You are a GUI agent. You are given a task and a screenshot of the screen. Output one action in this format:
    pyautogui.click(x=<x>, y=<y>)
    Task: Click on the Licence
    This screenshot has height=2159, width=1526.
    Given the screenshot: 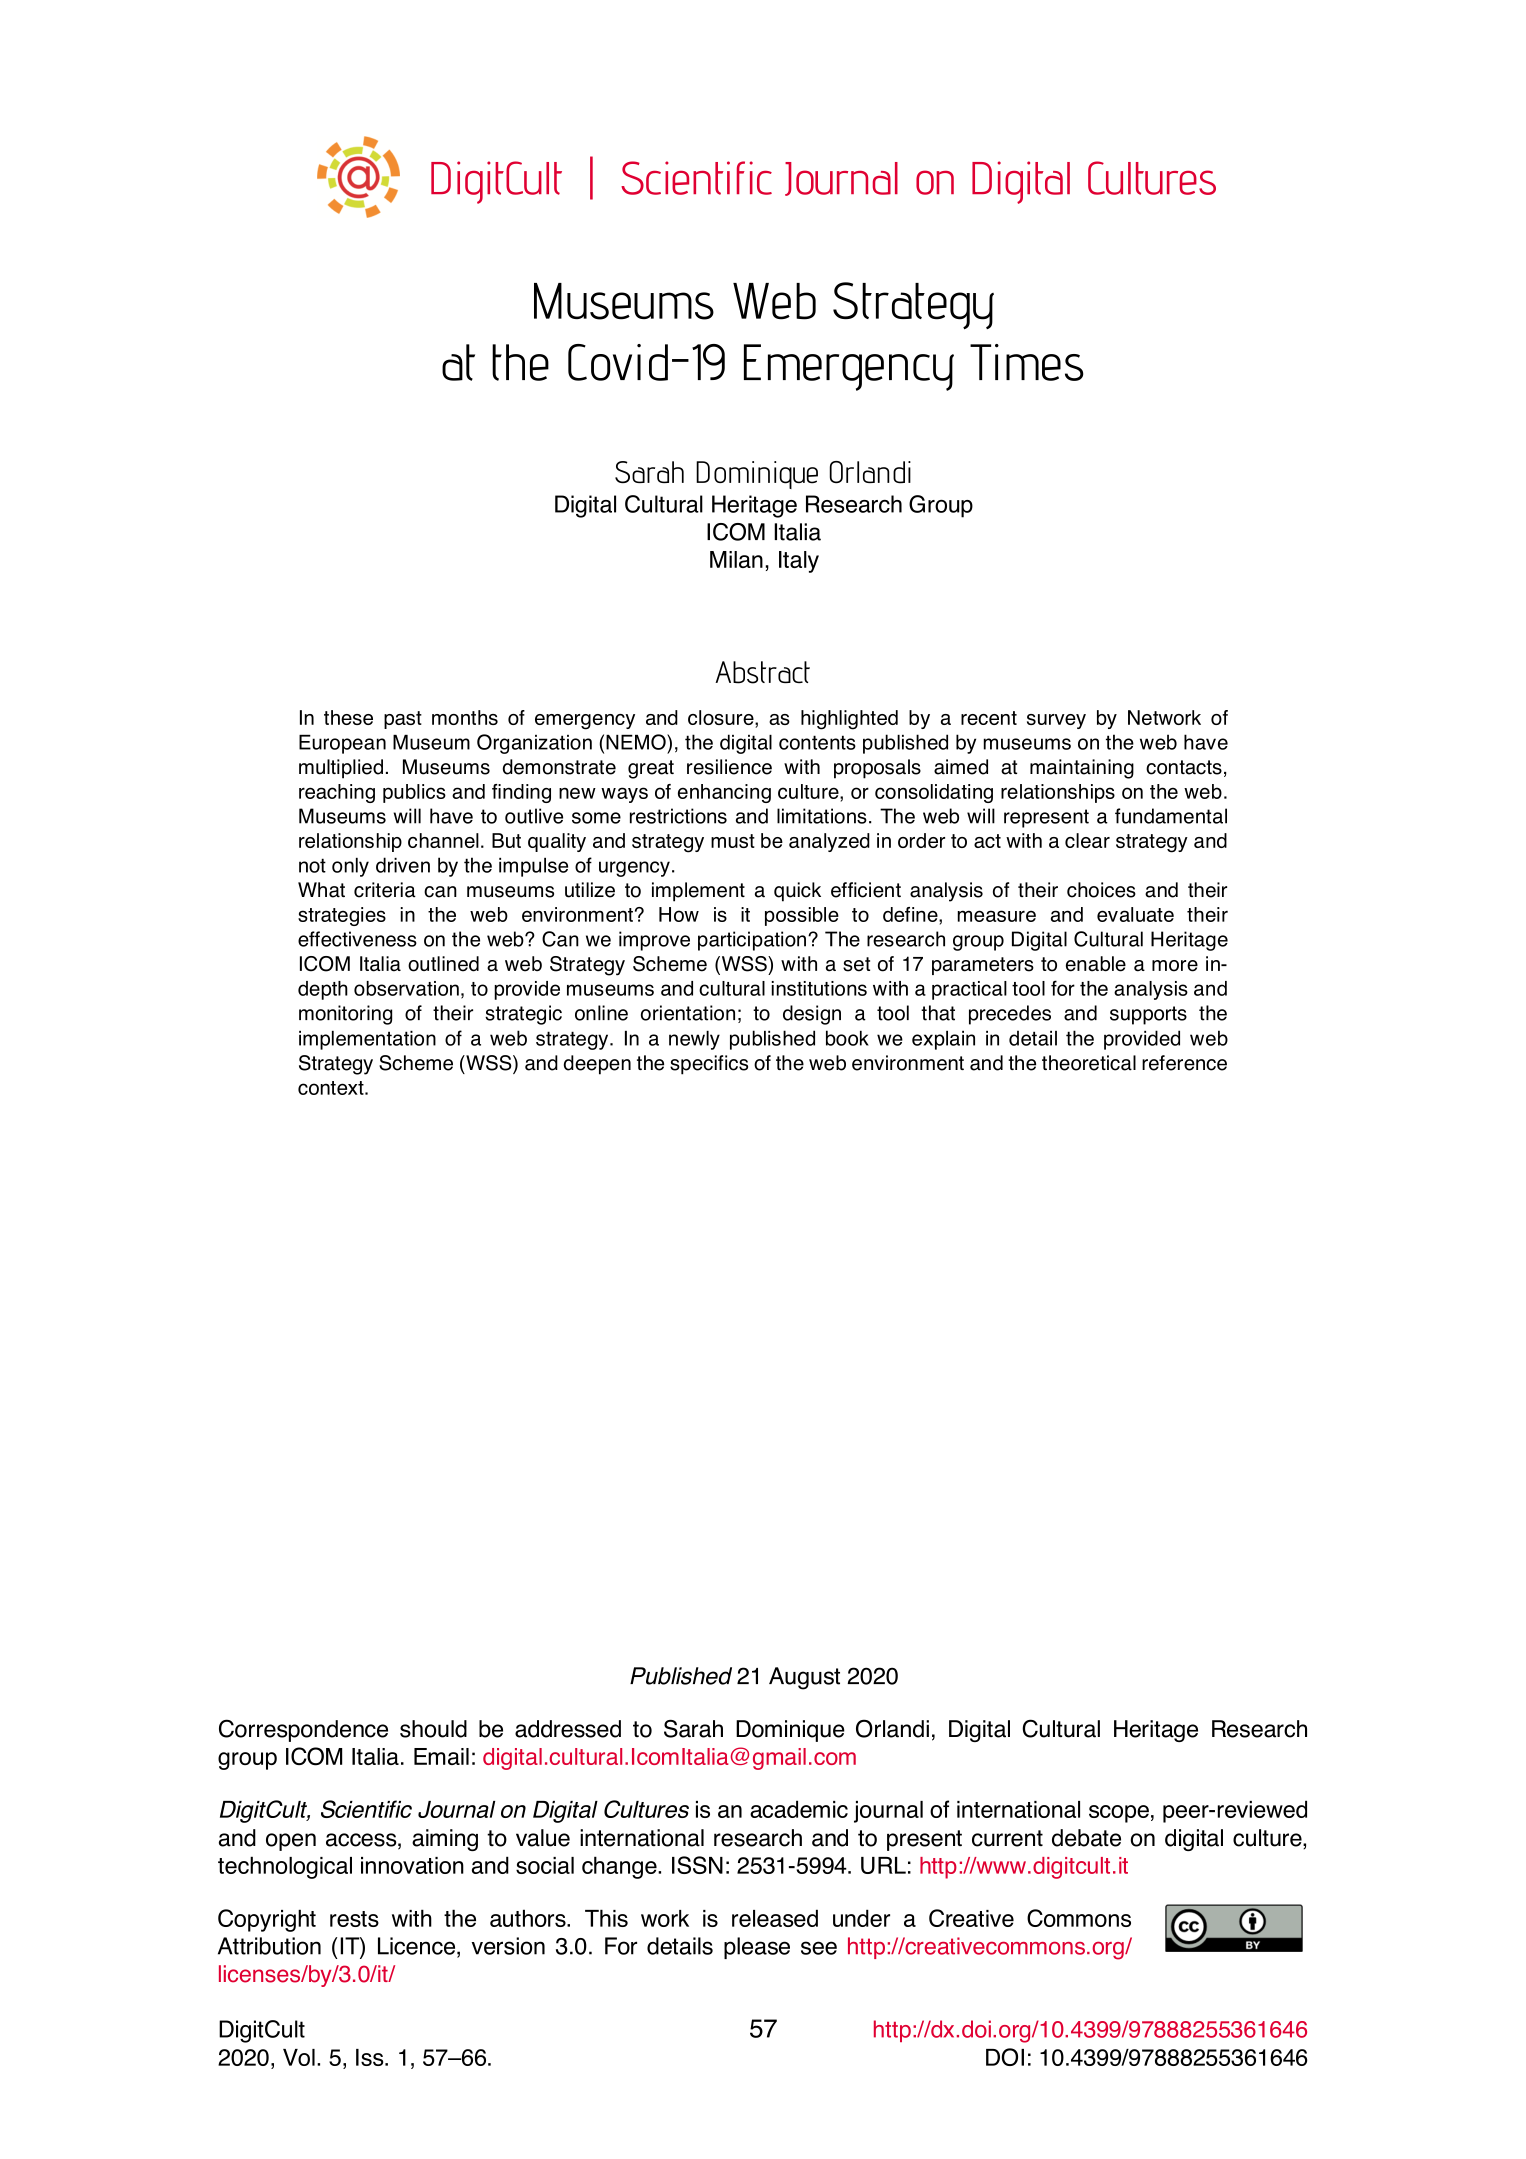 What is the action you would take?
    pyautogui.click(x=418, y=1947)
